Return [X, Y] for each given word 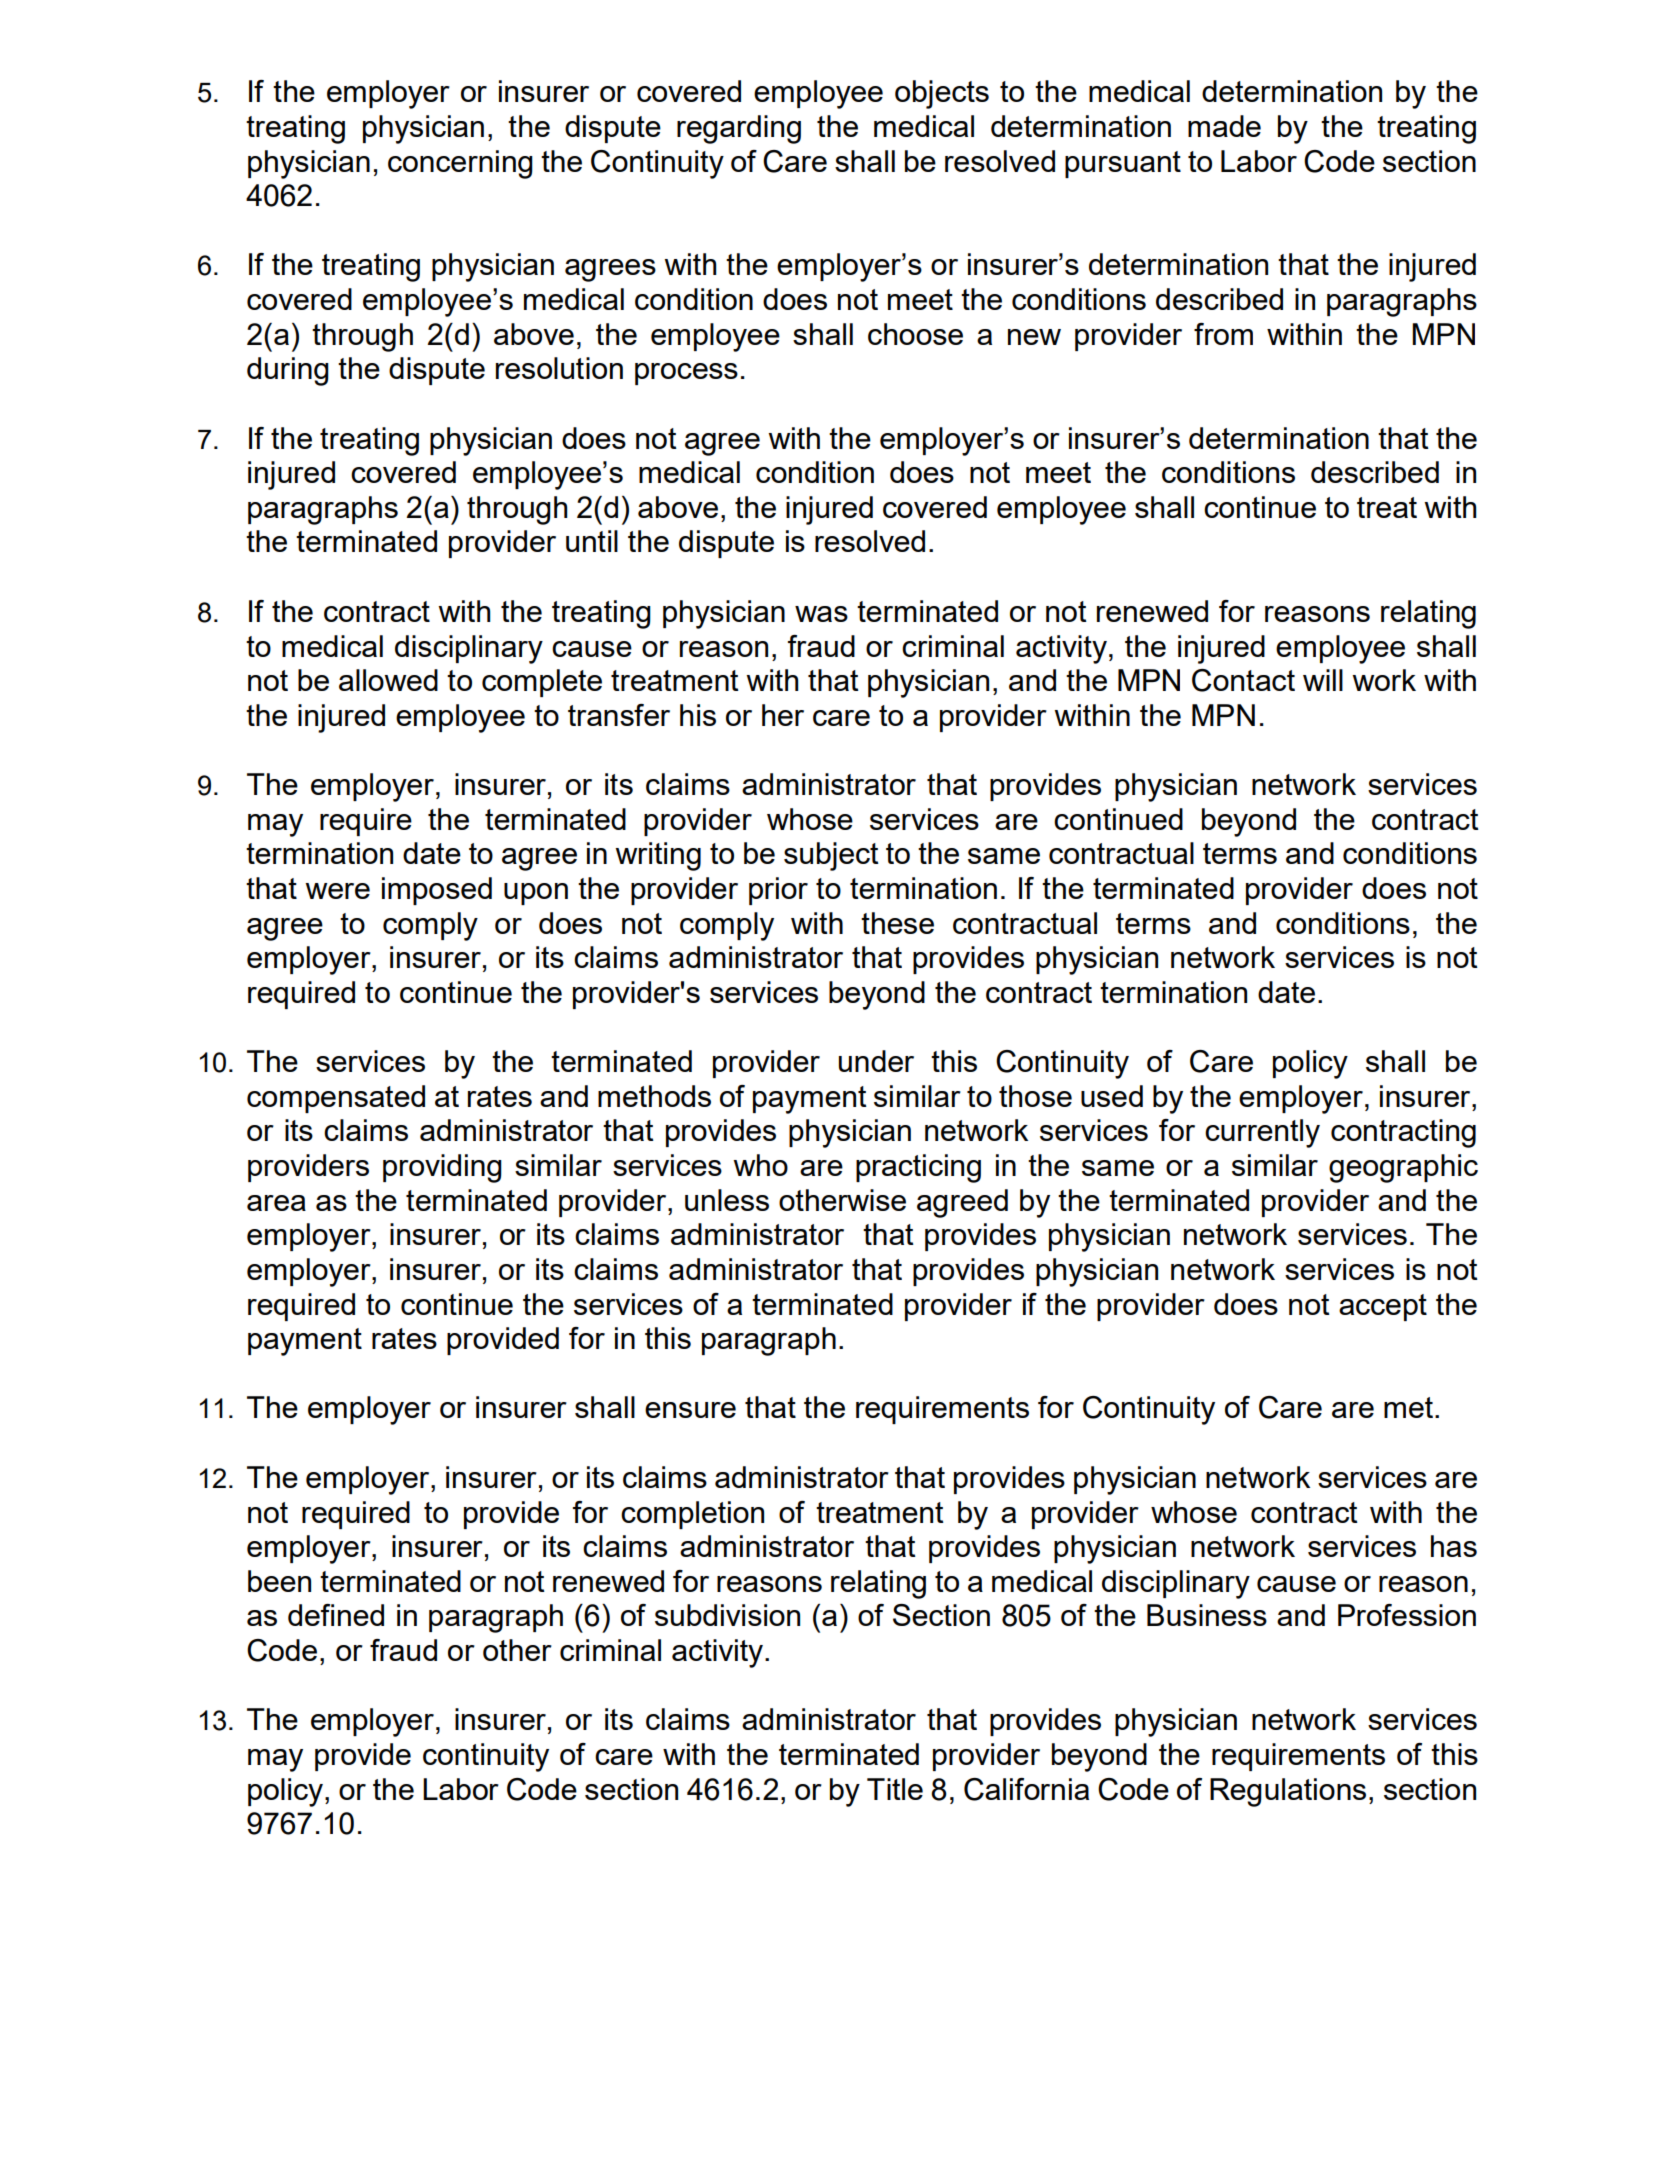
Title [895, 1789]
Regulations [1288, 1792]
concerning [460, 164]
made [1224, 126]
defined [336, 1615]
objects [942, 94]
